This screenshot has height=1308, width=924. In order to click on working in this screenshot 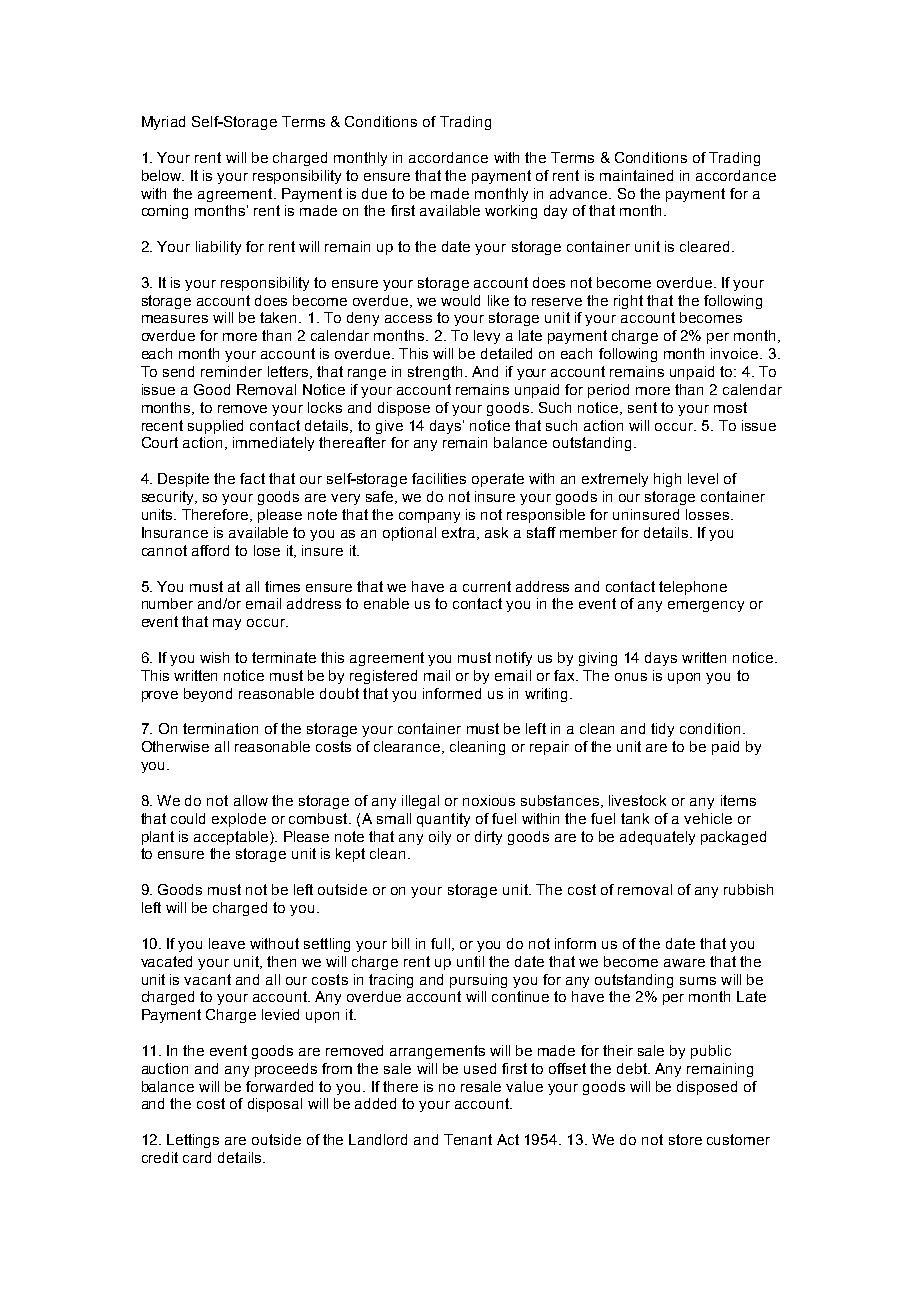, I will do `click(511, 212)`.
